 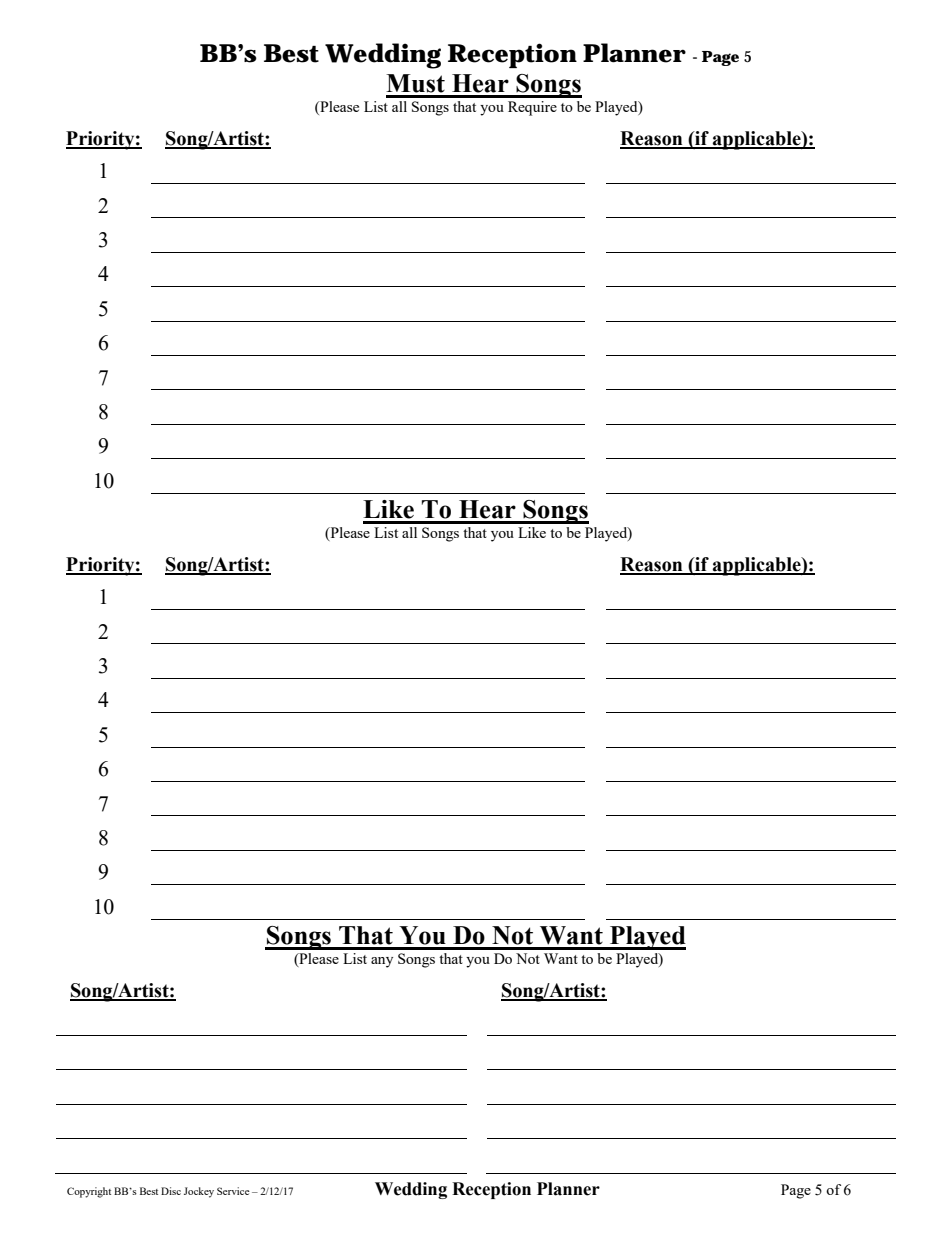 What do you see at coordinates (199, 1192) in the screenshot?
I see `Jockey` at bounding box center [199, 1192].
